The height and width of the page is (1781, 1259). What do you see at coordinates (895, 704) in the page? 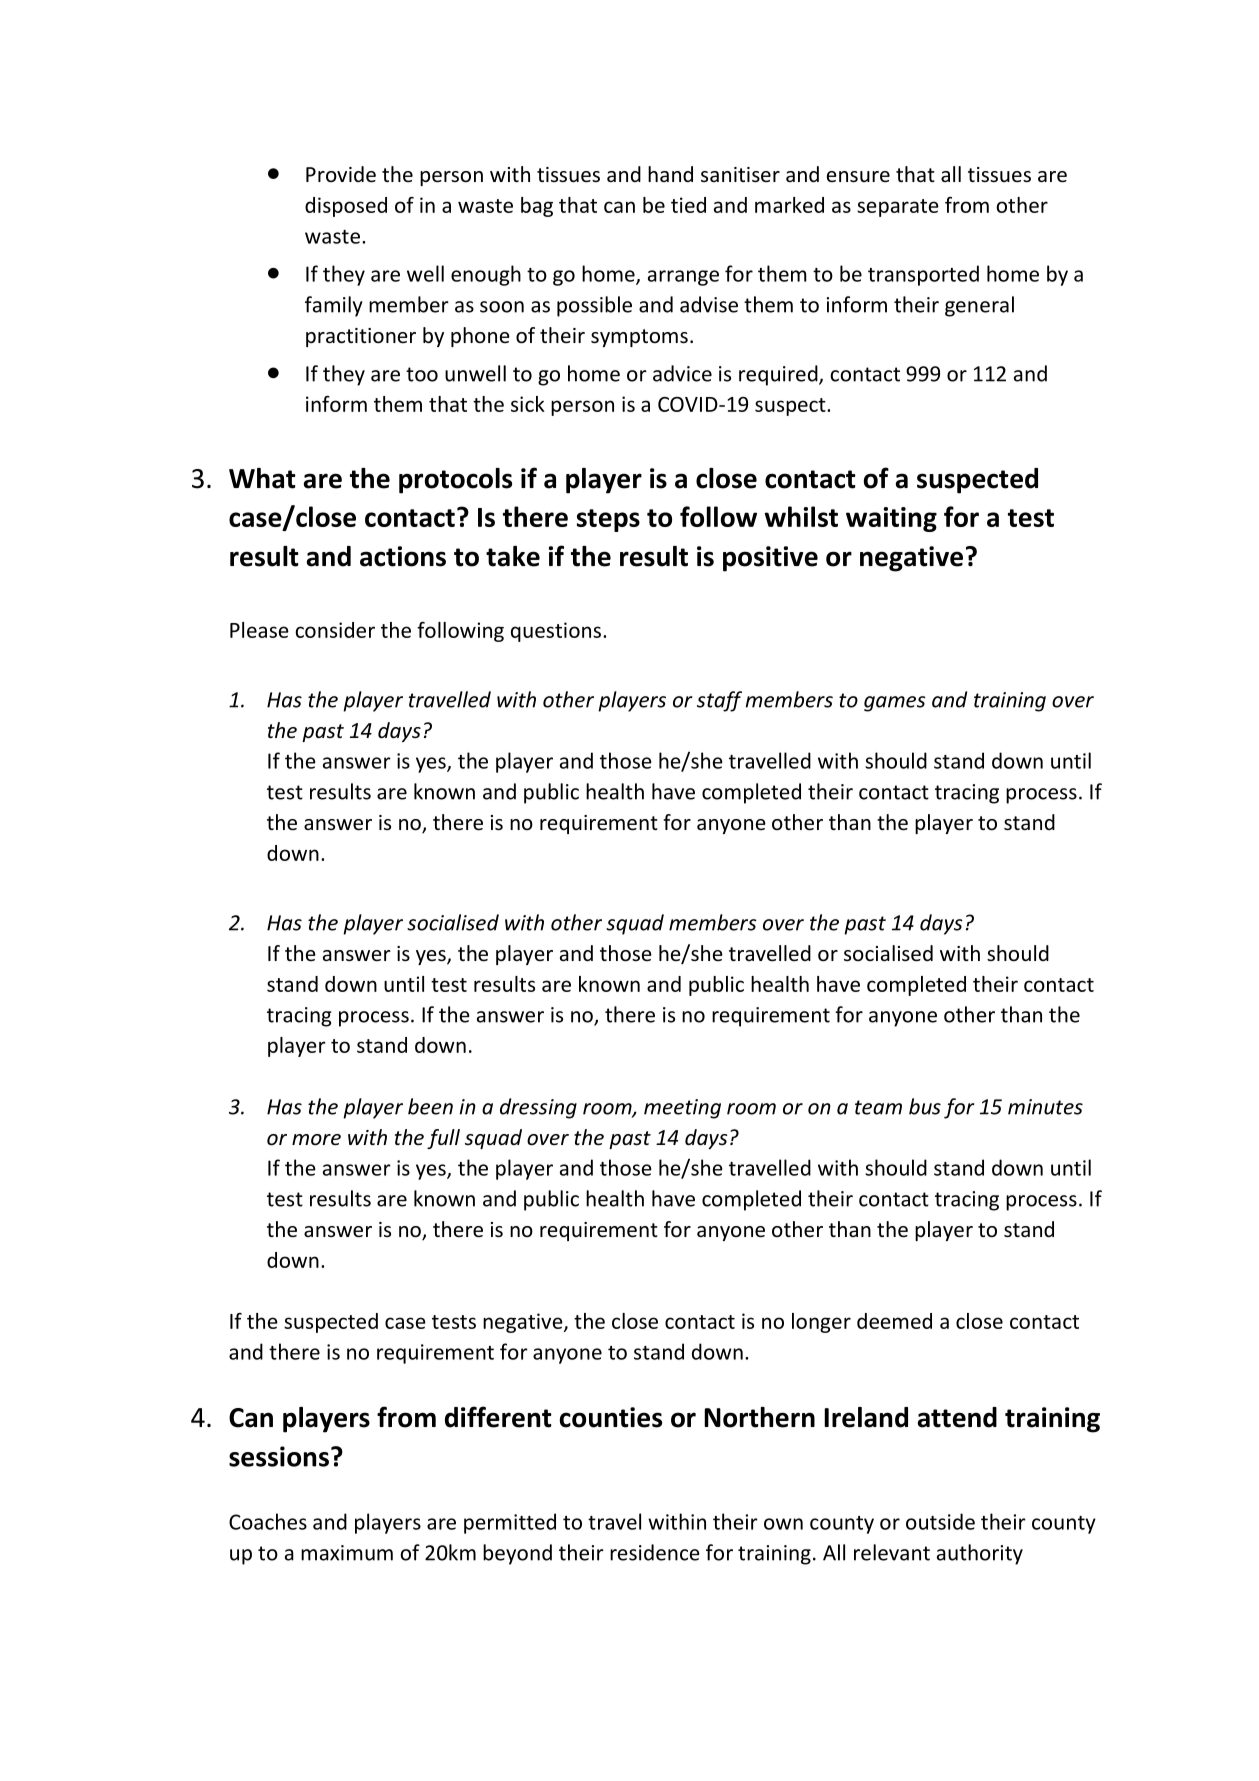
I see `games` at bounding box center [895, 704].
